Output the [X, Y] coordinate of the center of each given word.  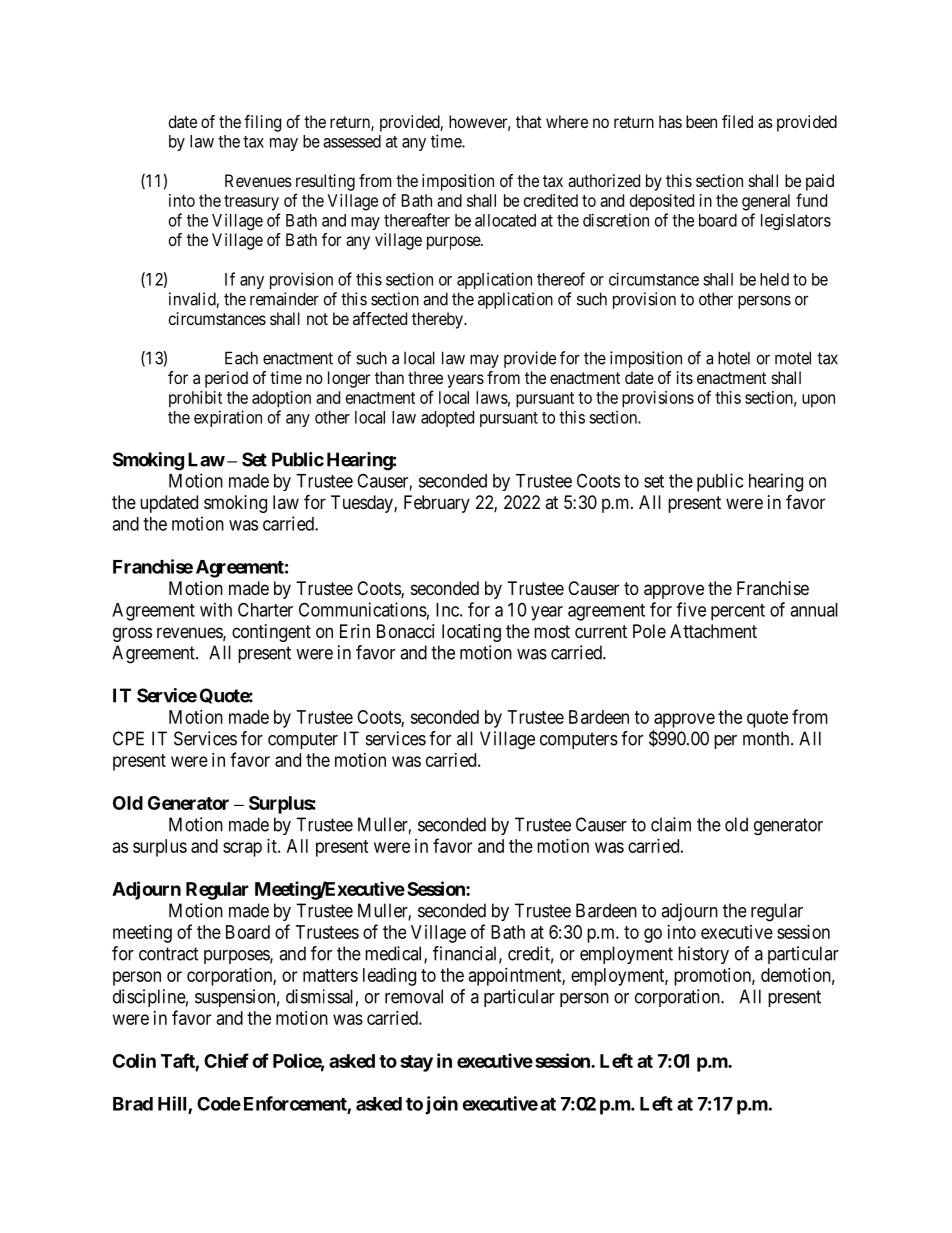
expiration [228, 418]
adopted [447, 419]
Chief [226, 1060]
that [529, 121]
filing [262, 123]
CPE [128, 738]
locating [471, 633]
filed [737, 121]
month [767, 738]
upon [818, 401]
